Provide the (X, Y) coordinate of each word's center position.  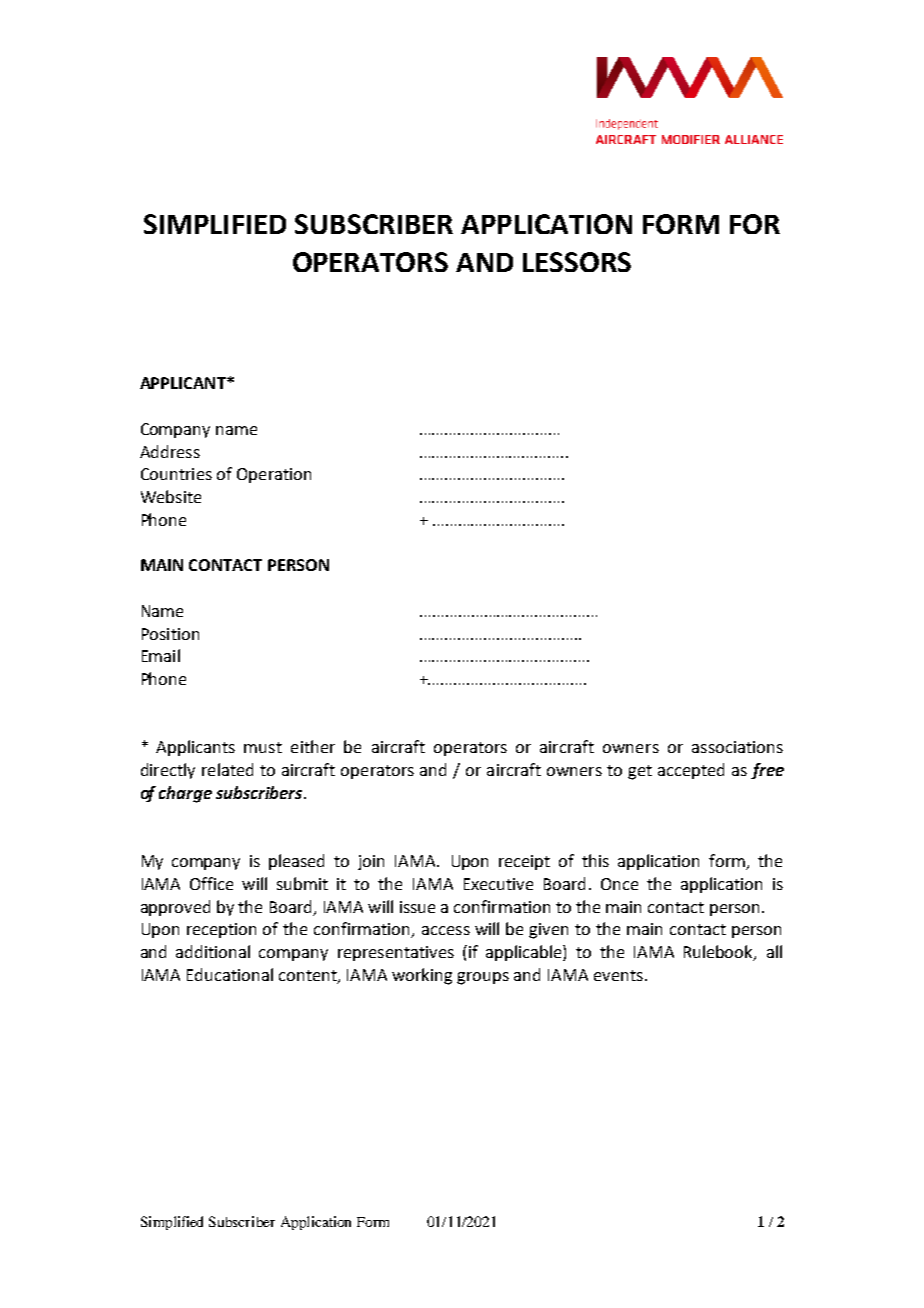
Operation (274, 475)
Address (170, 451)
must (263, 747)
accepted (691, 771)
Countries (176, 474)
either (313, 746)
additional (213, 951)
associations (737, 747)
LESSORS (577, 262)
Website (171, 496)
